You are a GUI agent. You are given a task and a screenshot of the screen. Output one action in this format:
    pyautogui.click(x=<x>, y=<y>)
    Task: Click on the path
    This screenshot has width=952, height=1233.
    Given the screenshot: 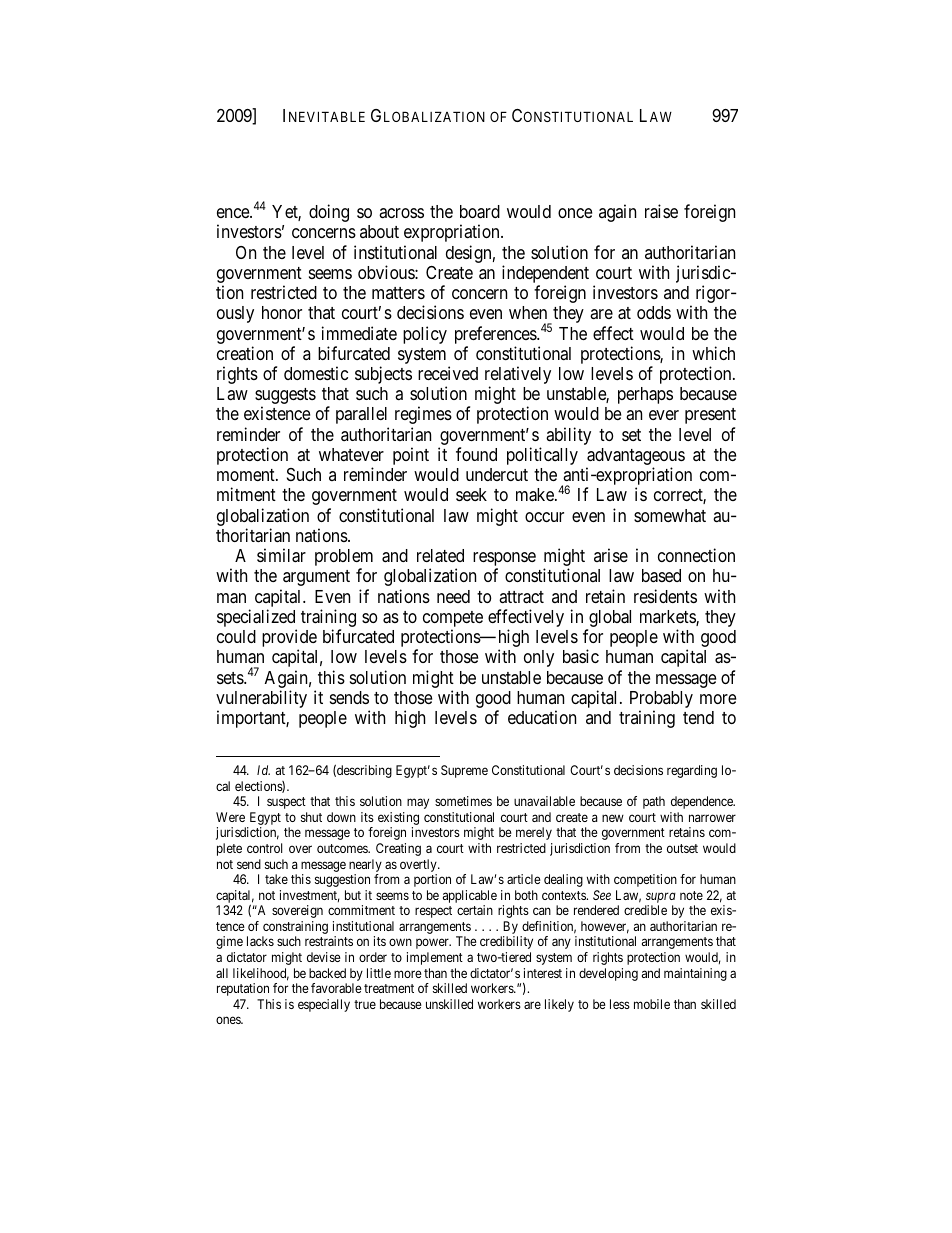 What is the action you would take?
    pyautogui.click(x=654, y=802)
